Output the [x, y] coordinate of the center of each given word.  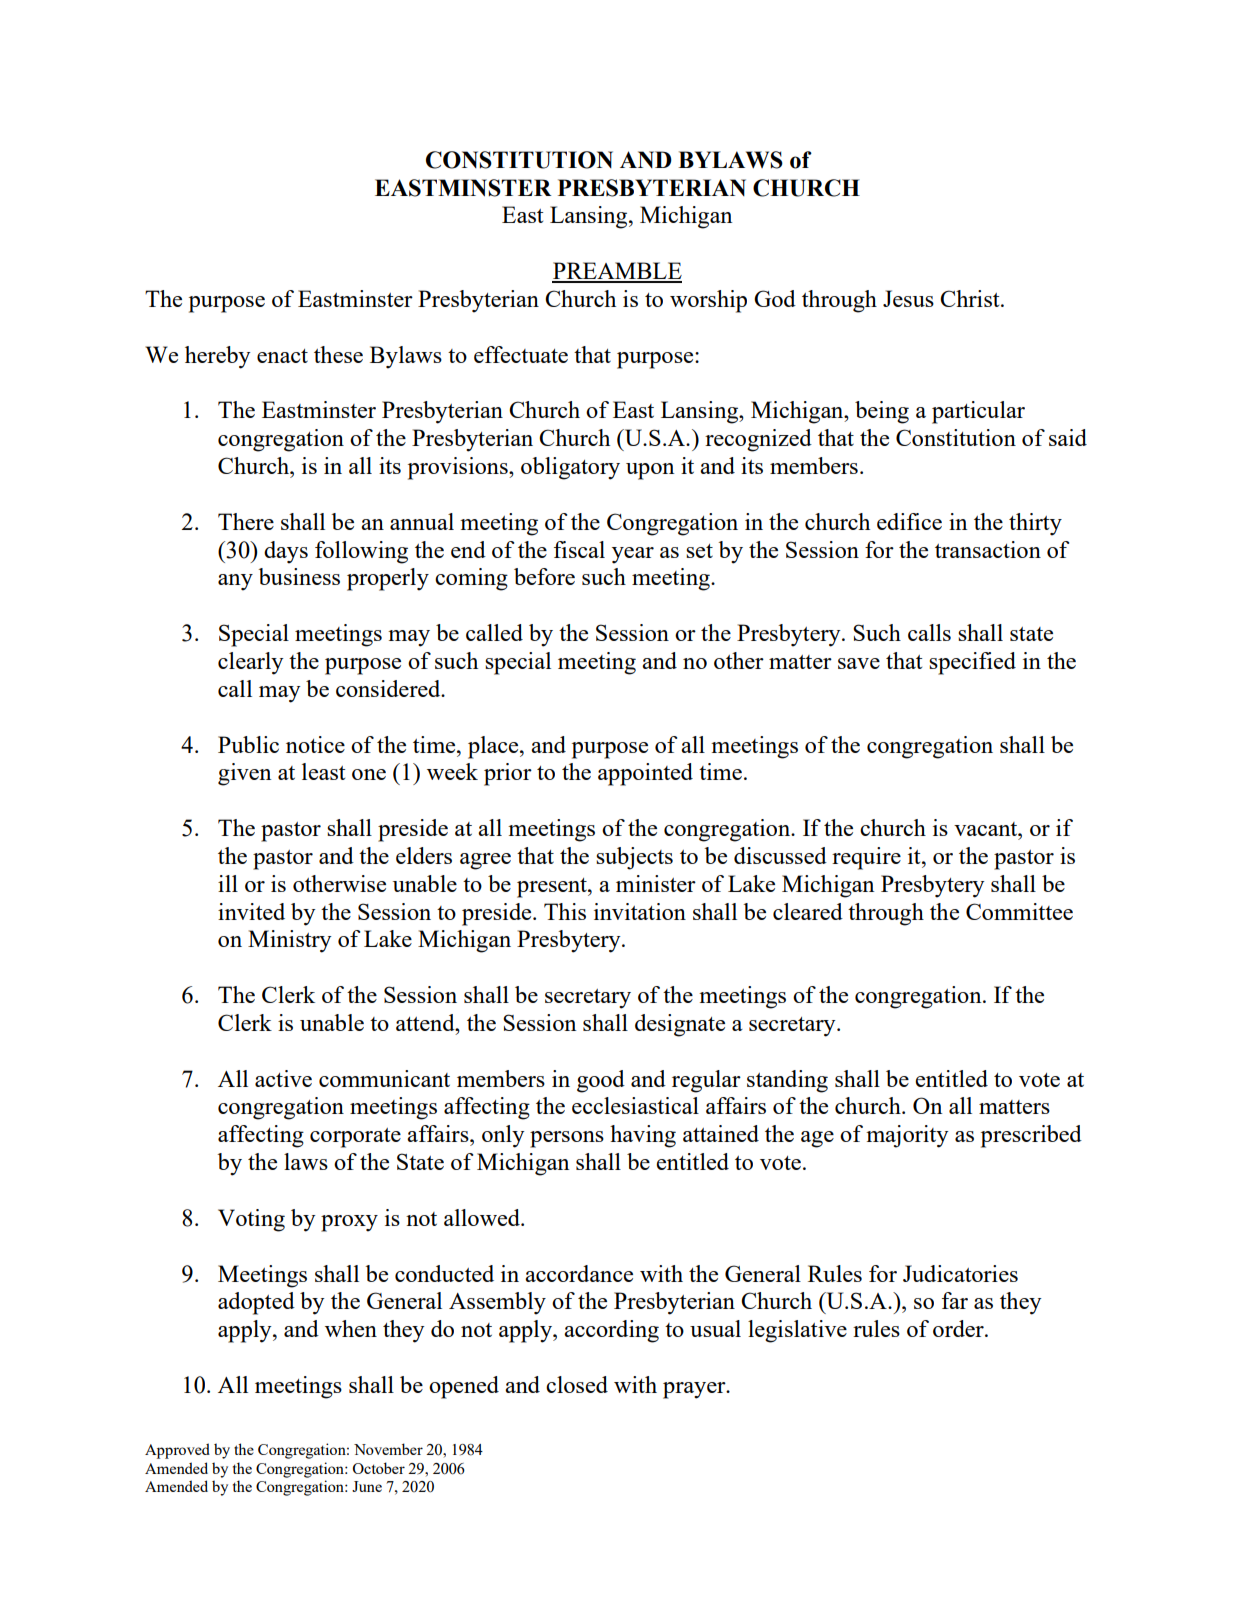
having [643, 1136]
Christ [971, 298]
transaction [988, 549]
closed [577, 1384]
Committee [1019, 911]
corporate [355, 1138]
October [378, 1468]
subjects [634, 858]
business [299, 576]
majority [907, 1136]
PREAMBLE [617, 272]
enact [282, 356]
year [633, 555]
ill [228, 883]
